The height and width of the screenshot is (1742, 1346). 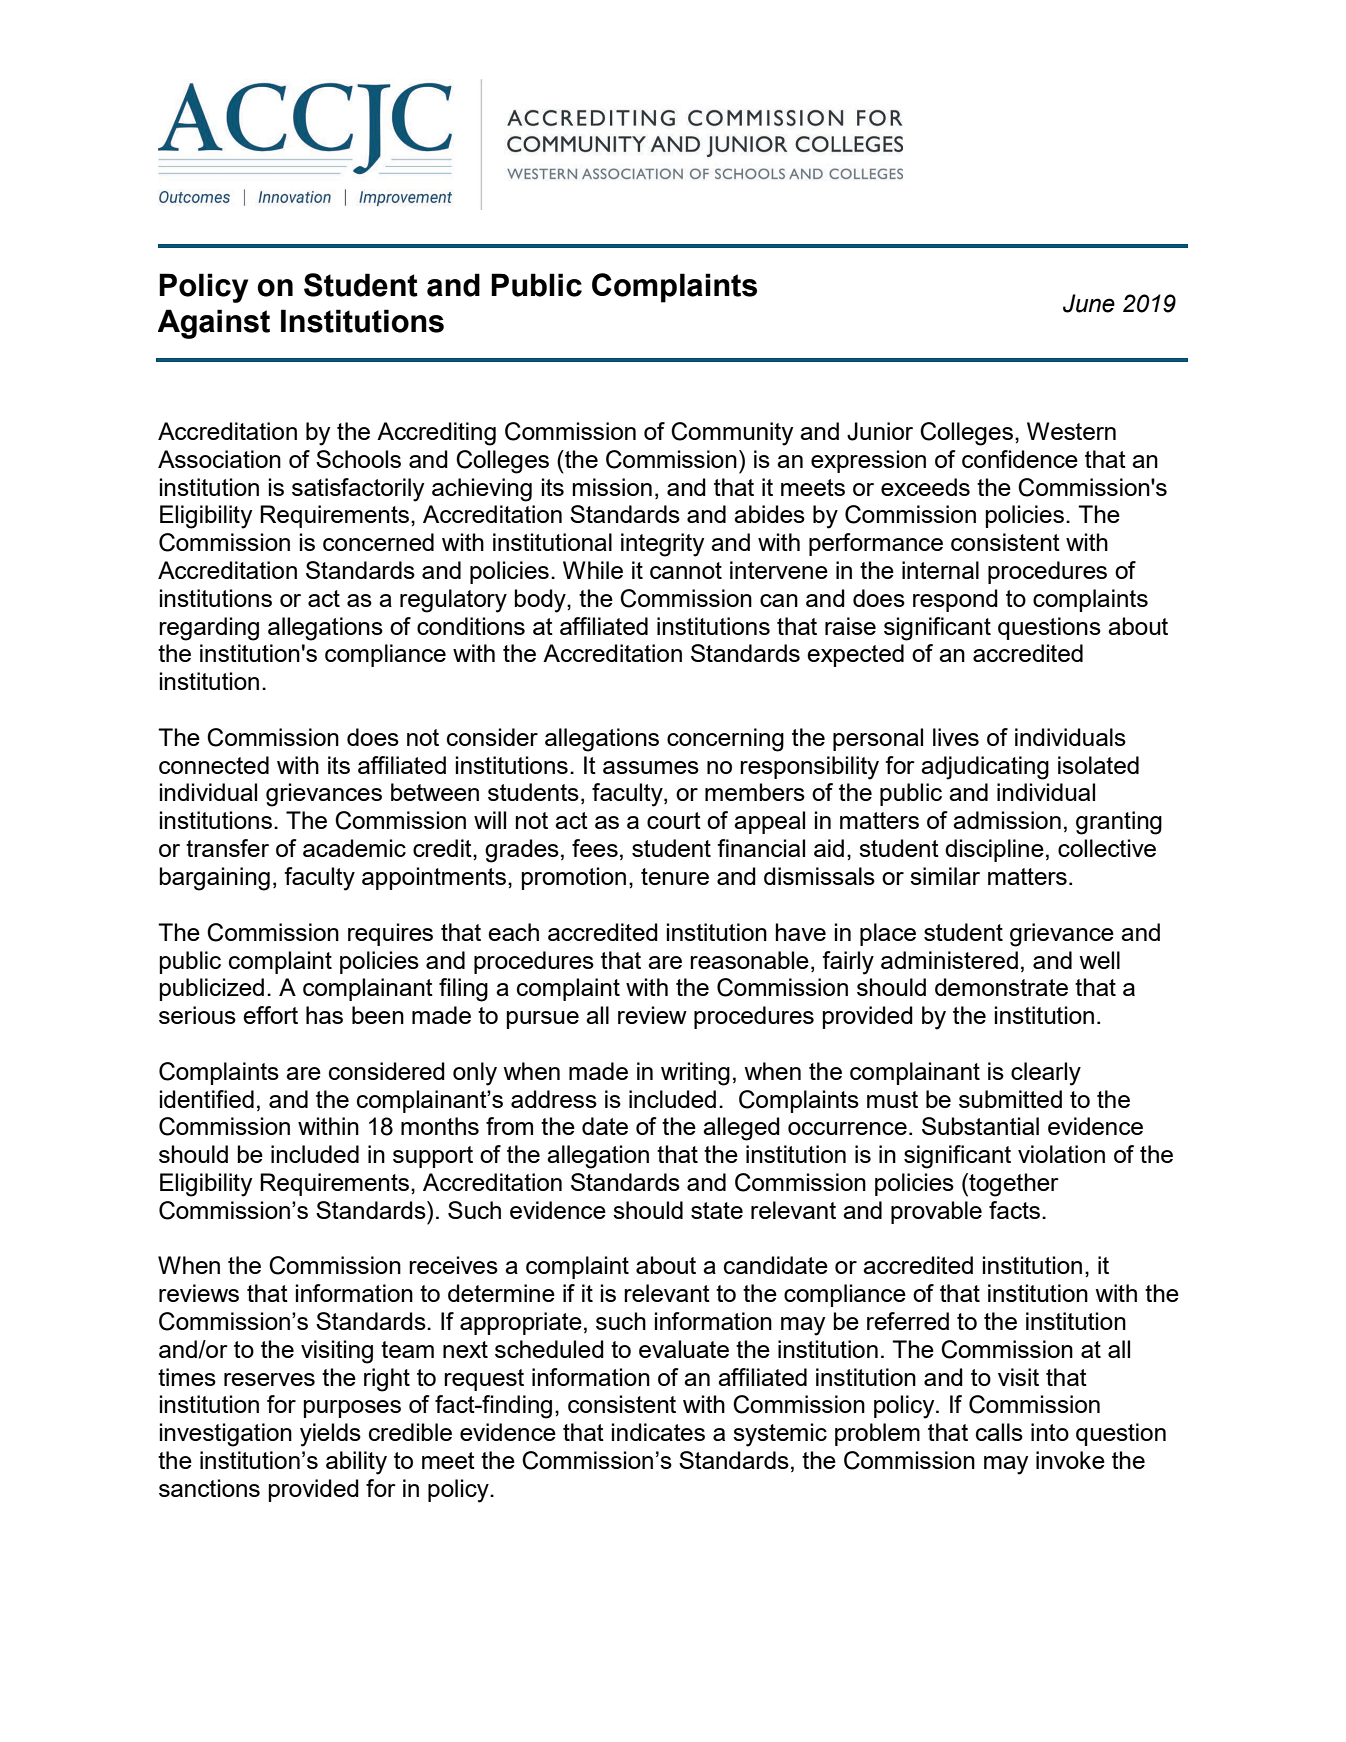 I want to click on violation, so click(x=1061, y=1154).
